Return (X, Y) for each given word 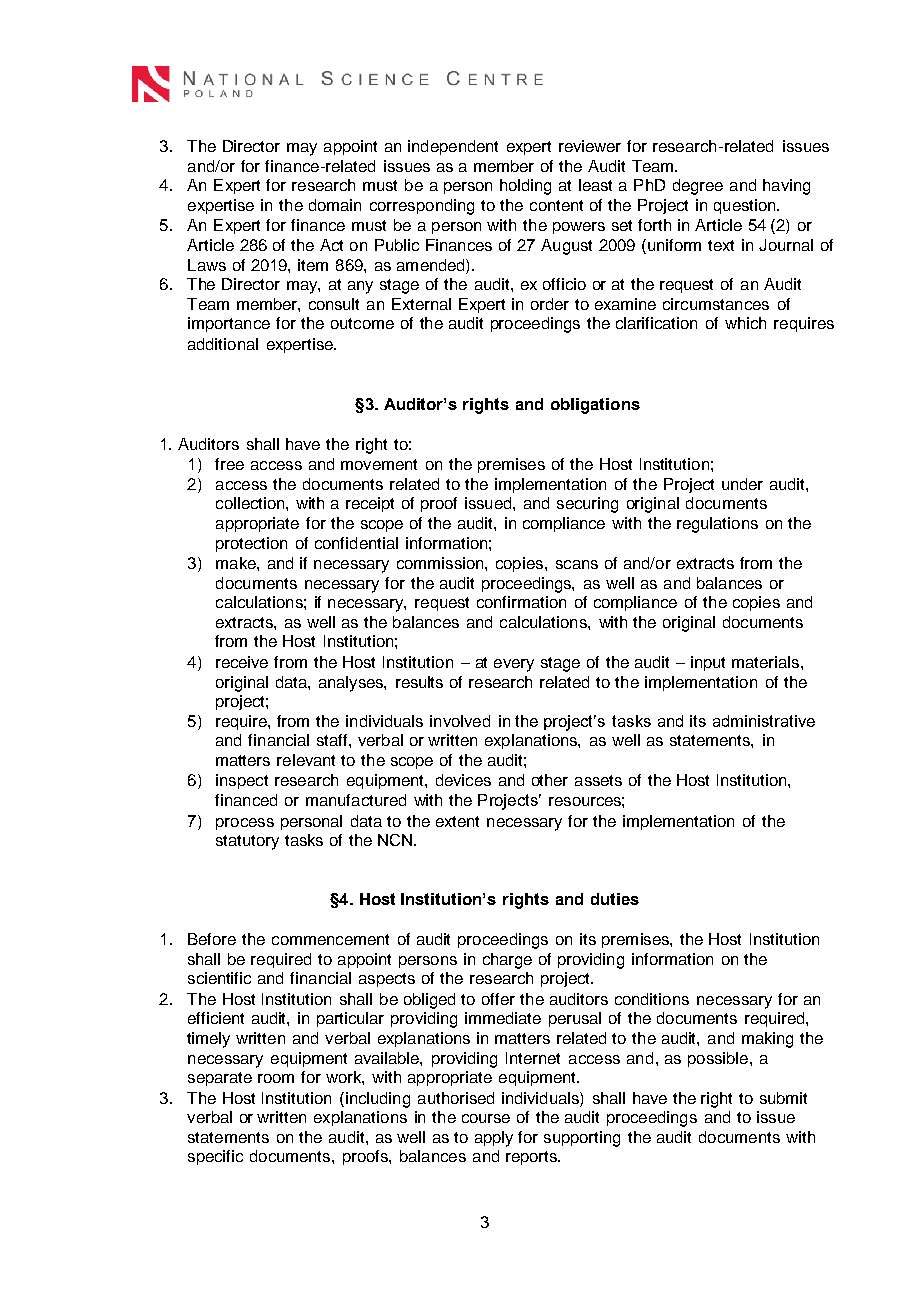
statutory (247, 842)
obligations (595, 406)
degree (698, 187)
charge (507, 961)
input (708, 663)
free (229, 464)
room (276, 1078)
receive (242, 662)
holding (525, 187)
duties (615, 899)
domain (335, 205)
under (742, 484)
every (514, 665)
